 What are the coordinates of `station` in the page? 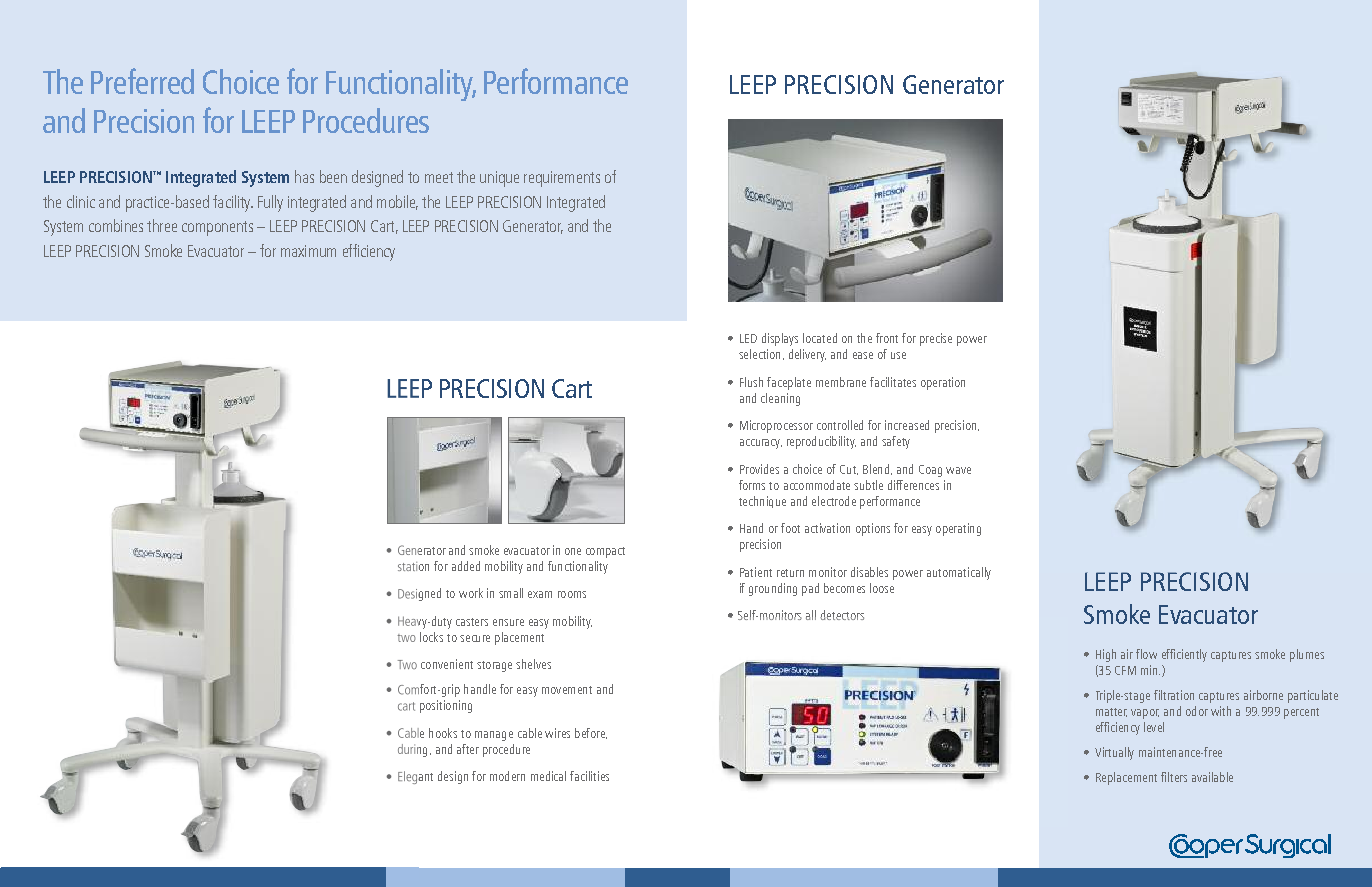 It's located at (413, 566).
